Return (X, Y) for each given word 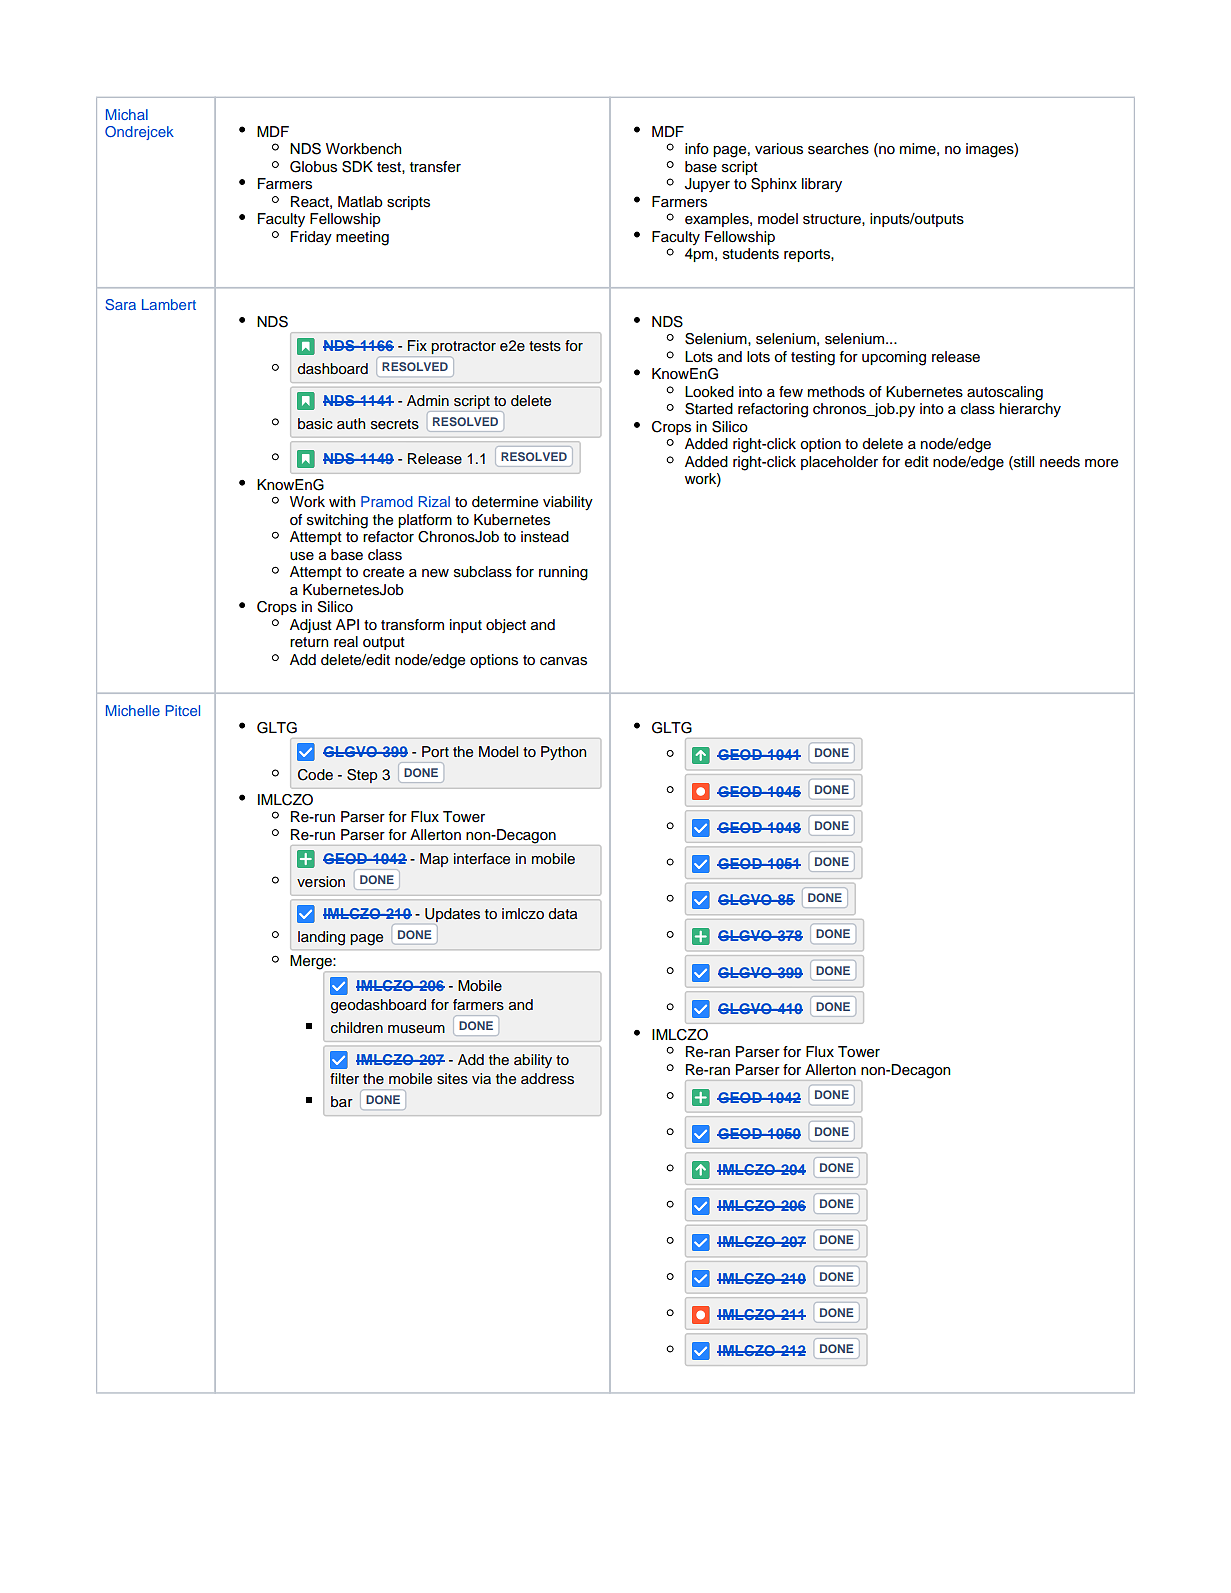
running (563, 573)
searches (838, 149)
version (321, 882)
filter (344, 1078)
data (562, 913)
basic (315, 424)
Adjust (311, 626)
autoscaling (1005, 393)
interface (482, 859)
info (697, 149)
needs (1060, 462)
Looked (709, 392)
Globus (313, 167)
